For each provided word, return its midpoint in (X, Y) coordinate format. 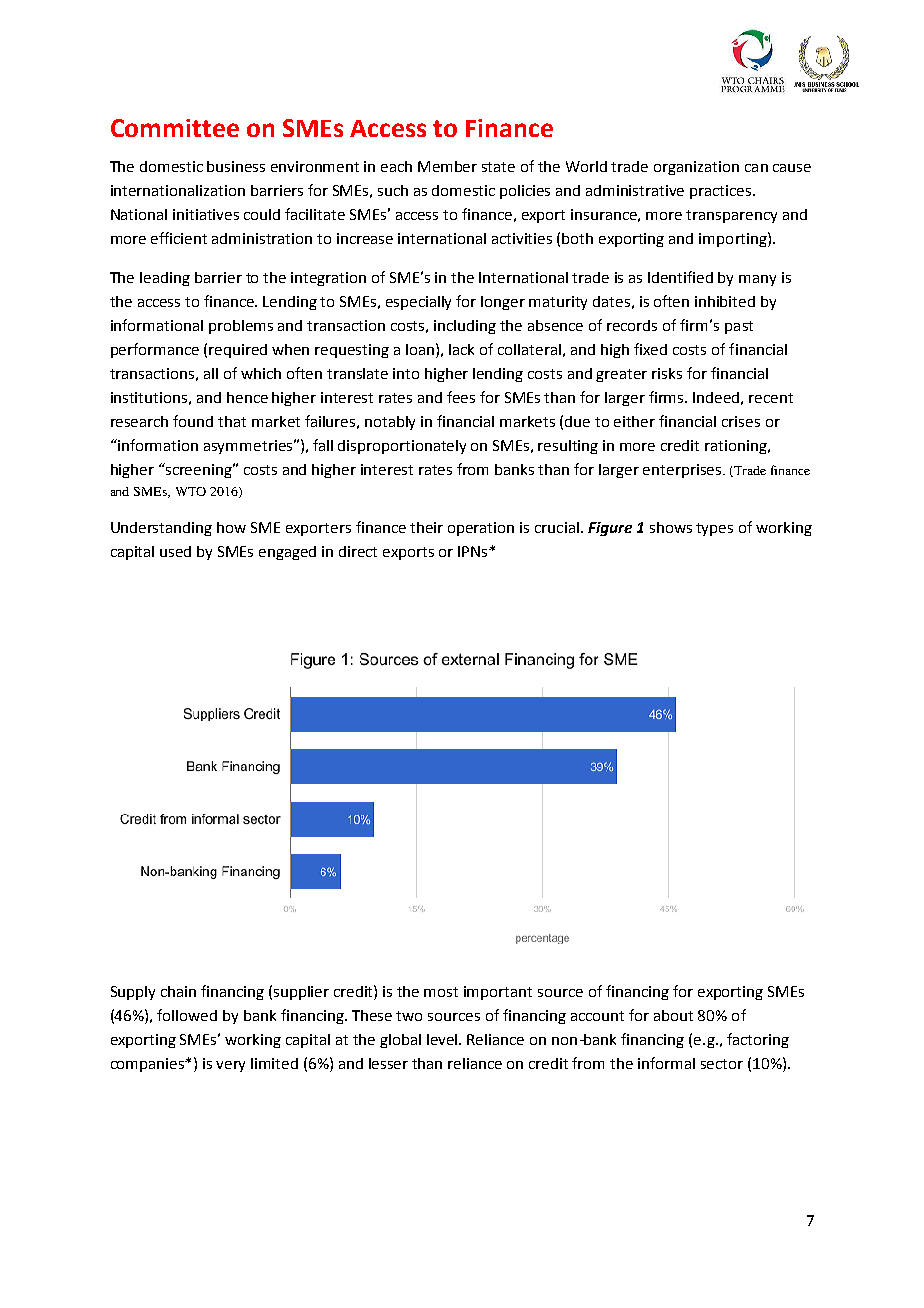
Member (447, 166)
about (673, 1015)
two (409, 1016)
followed (187, 1015)
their (426, 527)
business (236, 166)
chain (178, 991)
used (175, 551)
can (756, 168)
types (714, 529)
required (238, 351)
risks (667, 373)
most (441, 992)
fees (461, 397)
